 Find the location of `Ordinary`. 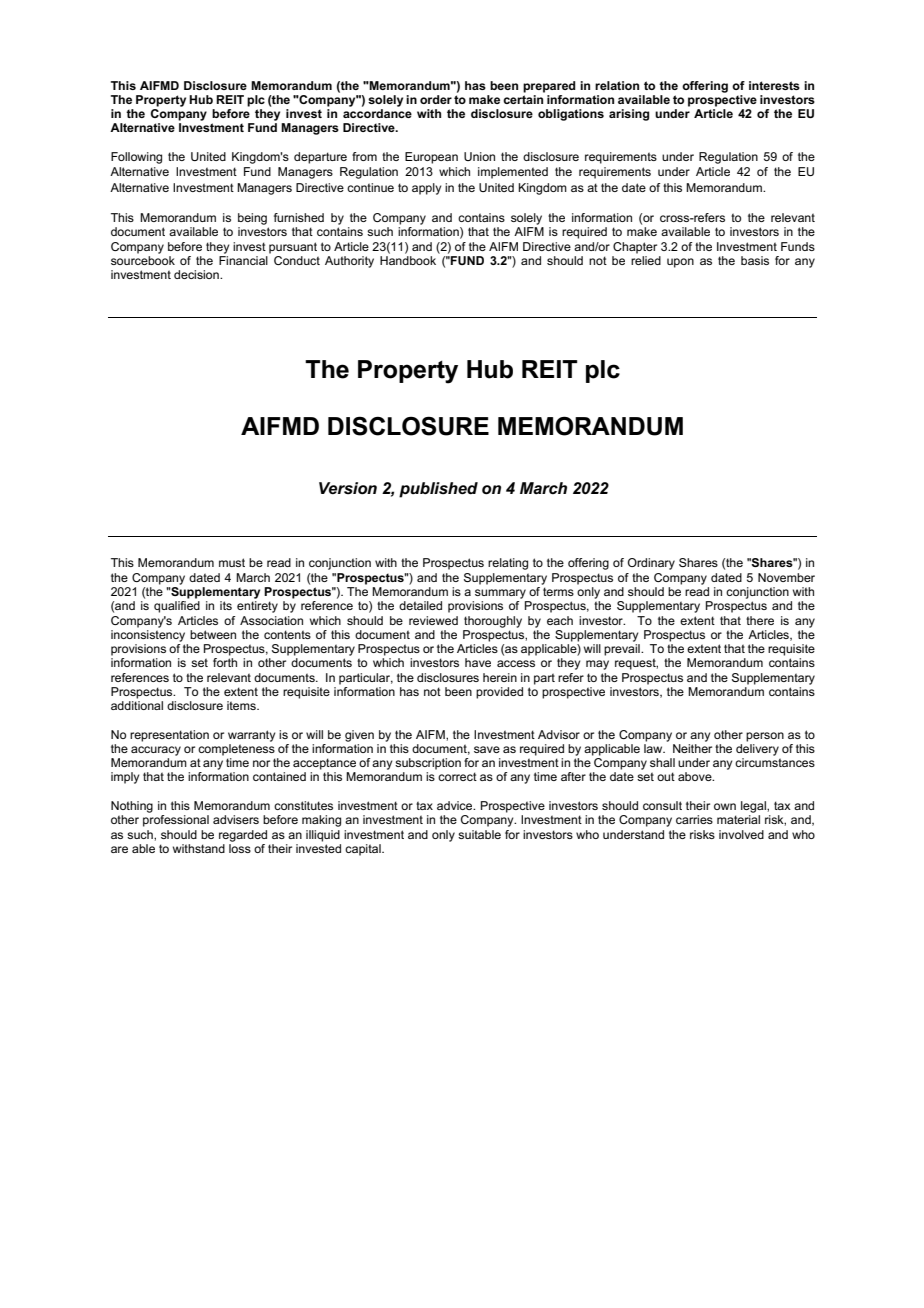

Ordinary is located at coordinates (651, 564).
